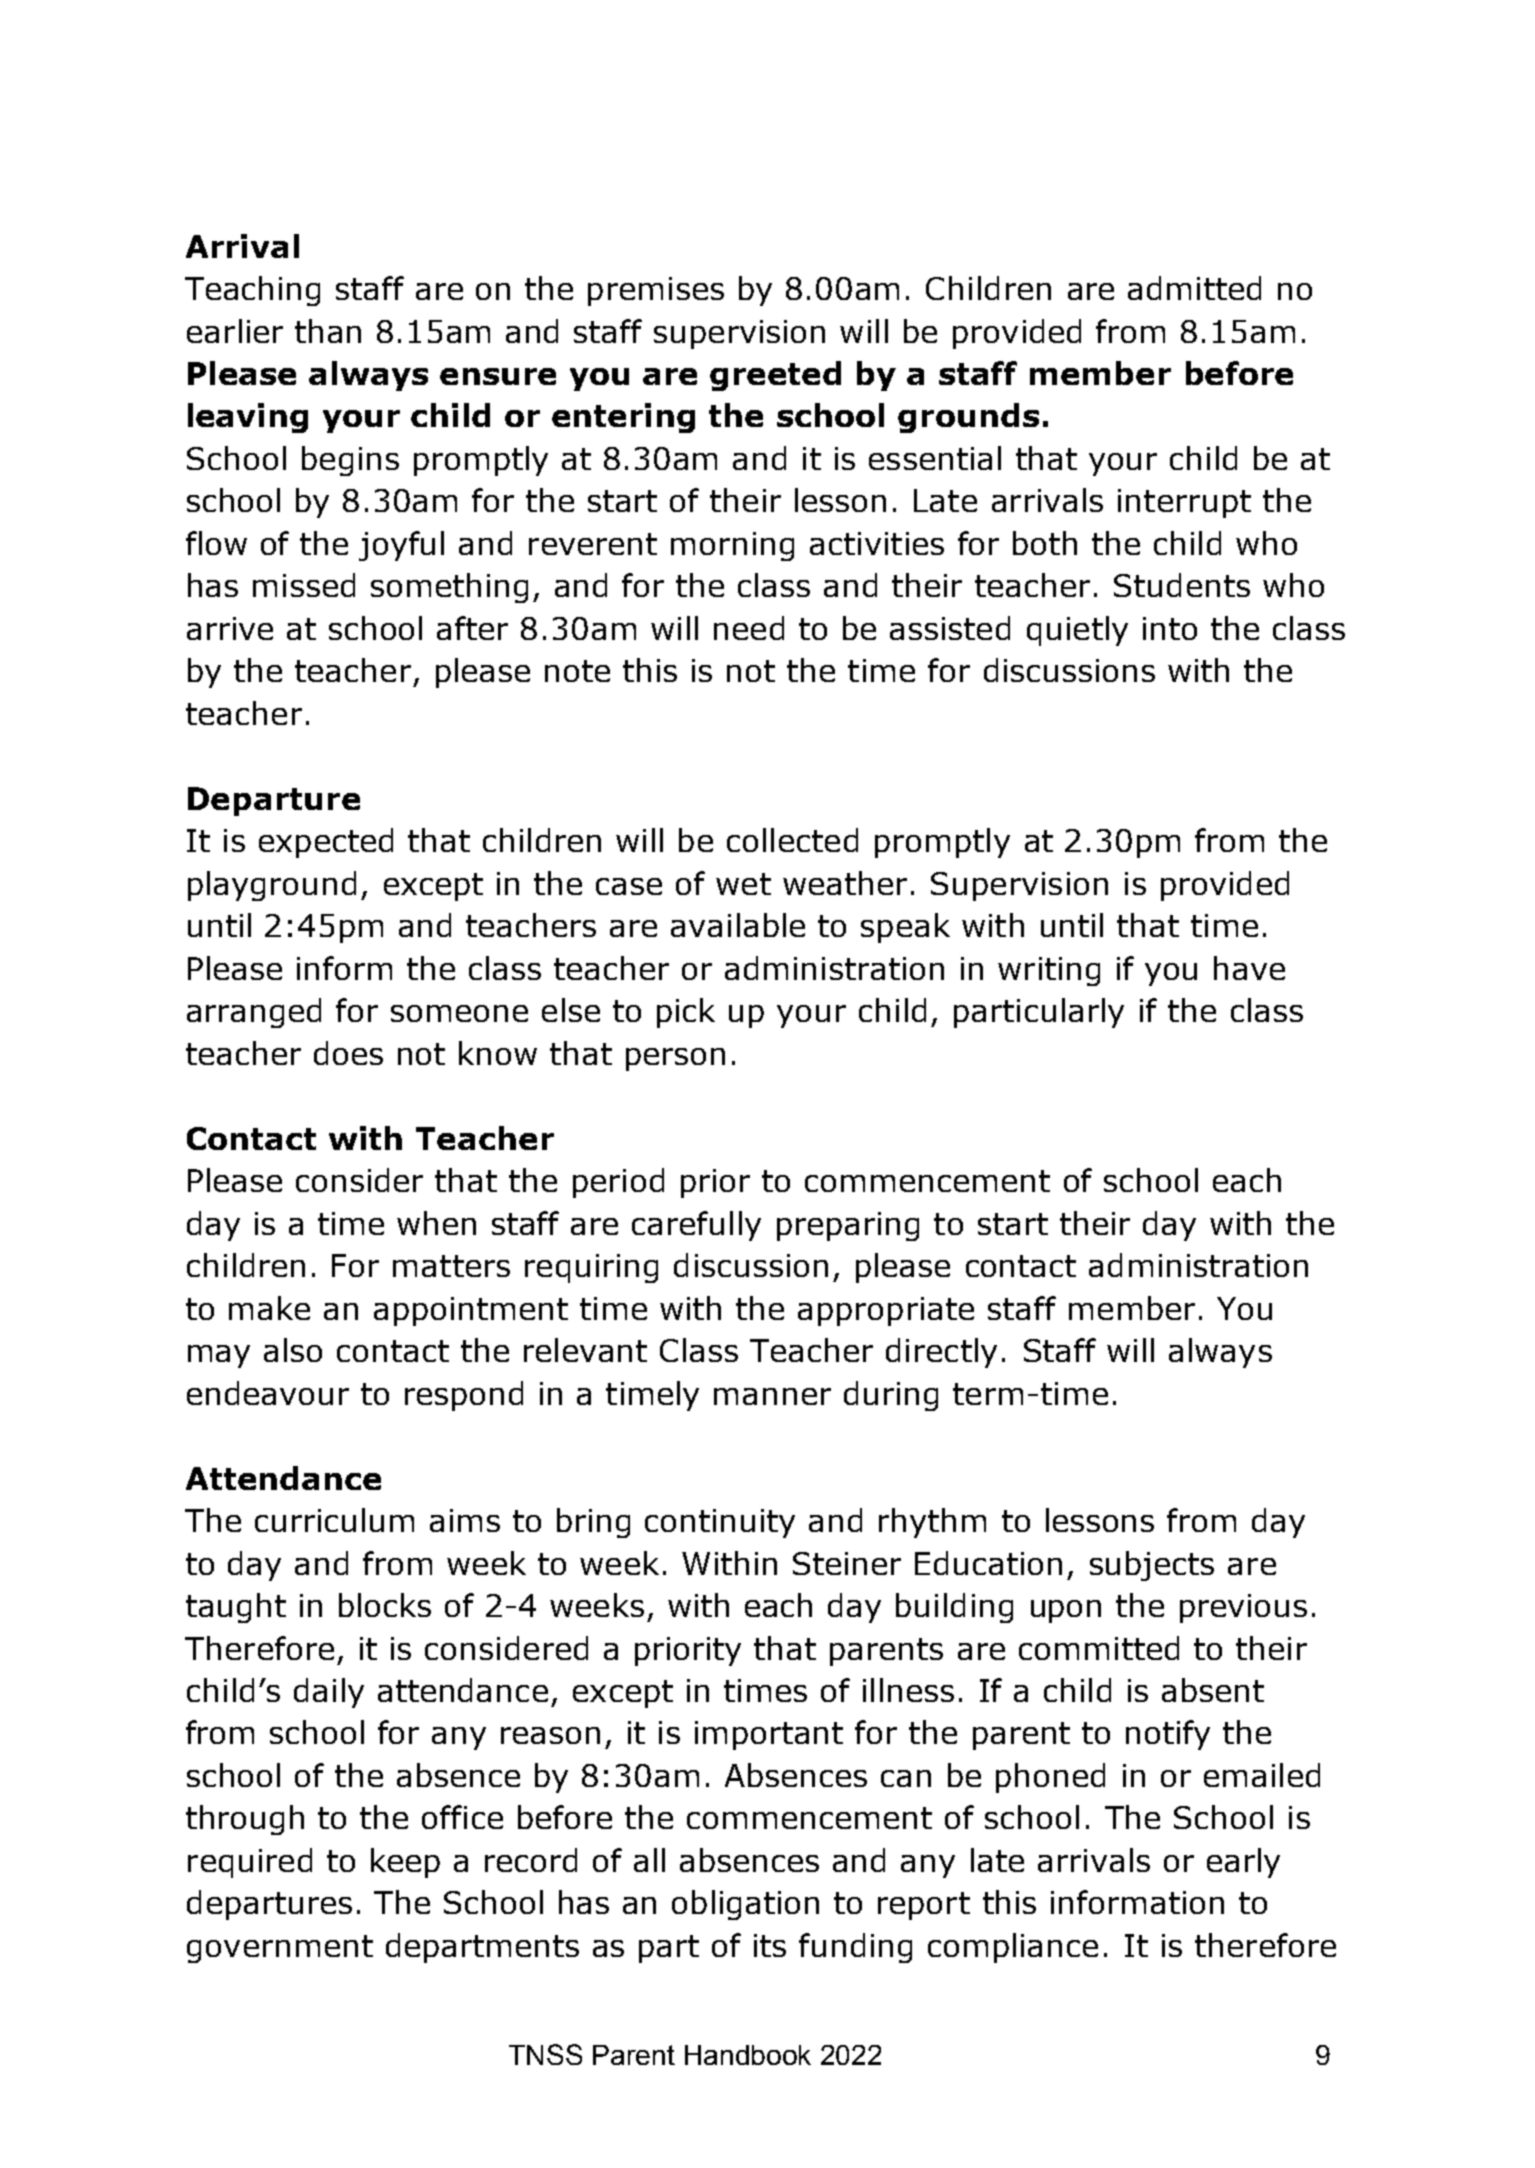  Describe the element at coordinates (334, 1520) in the image. I see `curriculum` at that location.
